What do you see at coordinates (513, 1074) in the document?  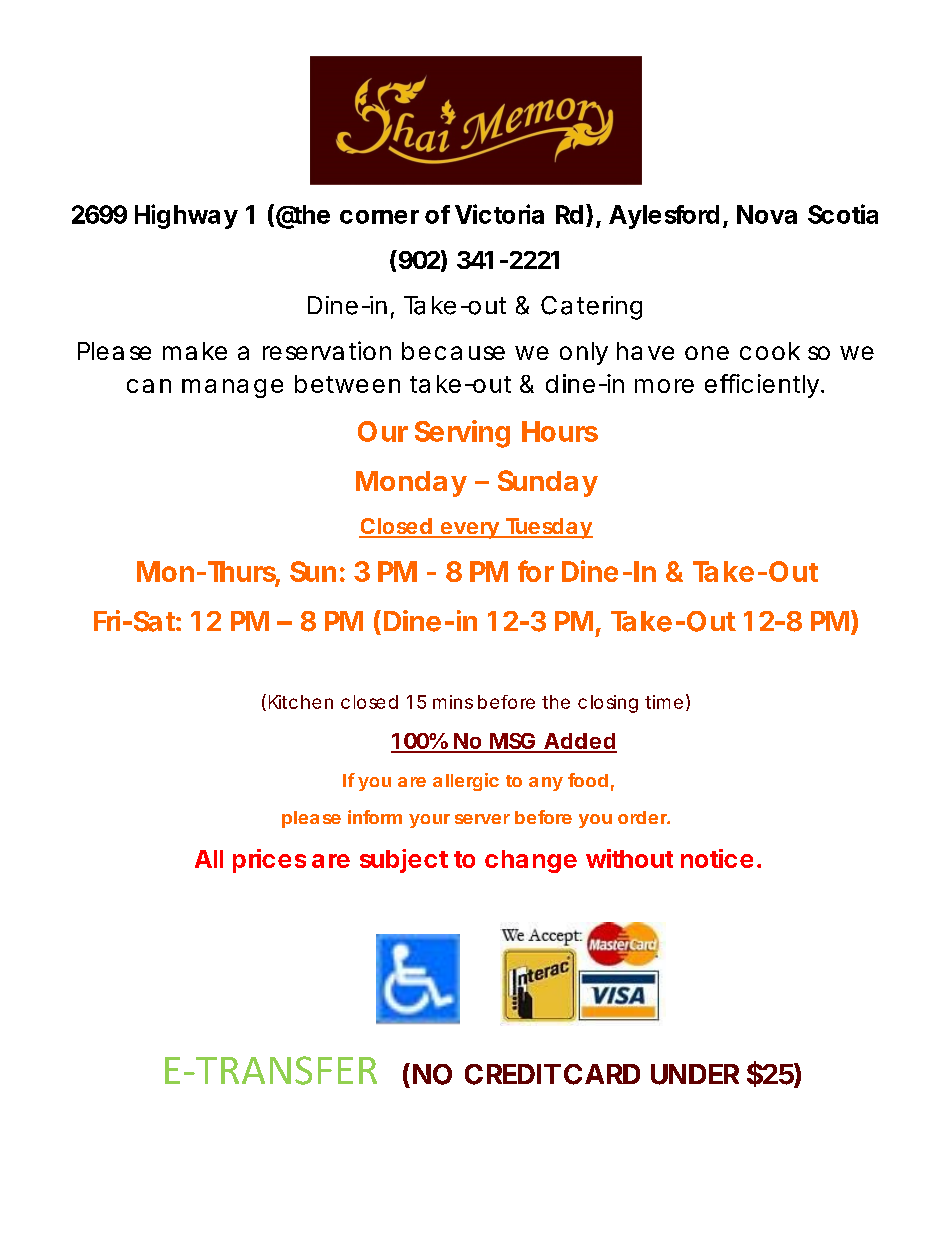 I see `CREDIT` at bounding box center [513, 1074].
